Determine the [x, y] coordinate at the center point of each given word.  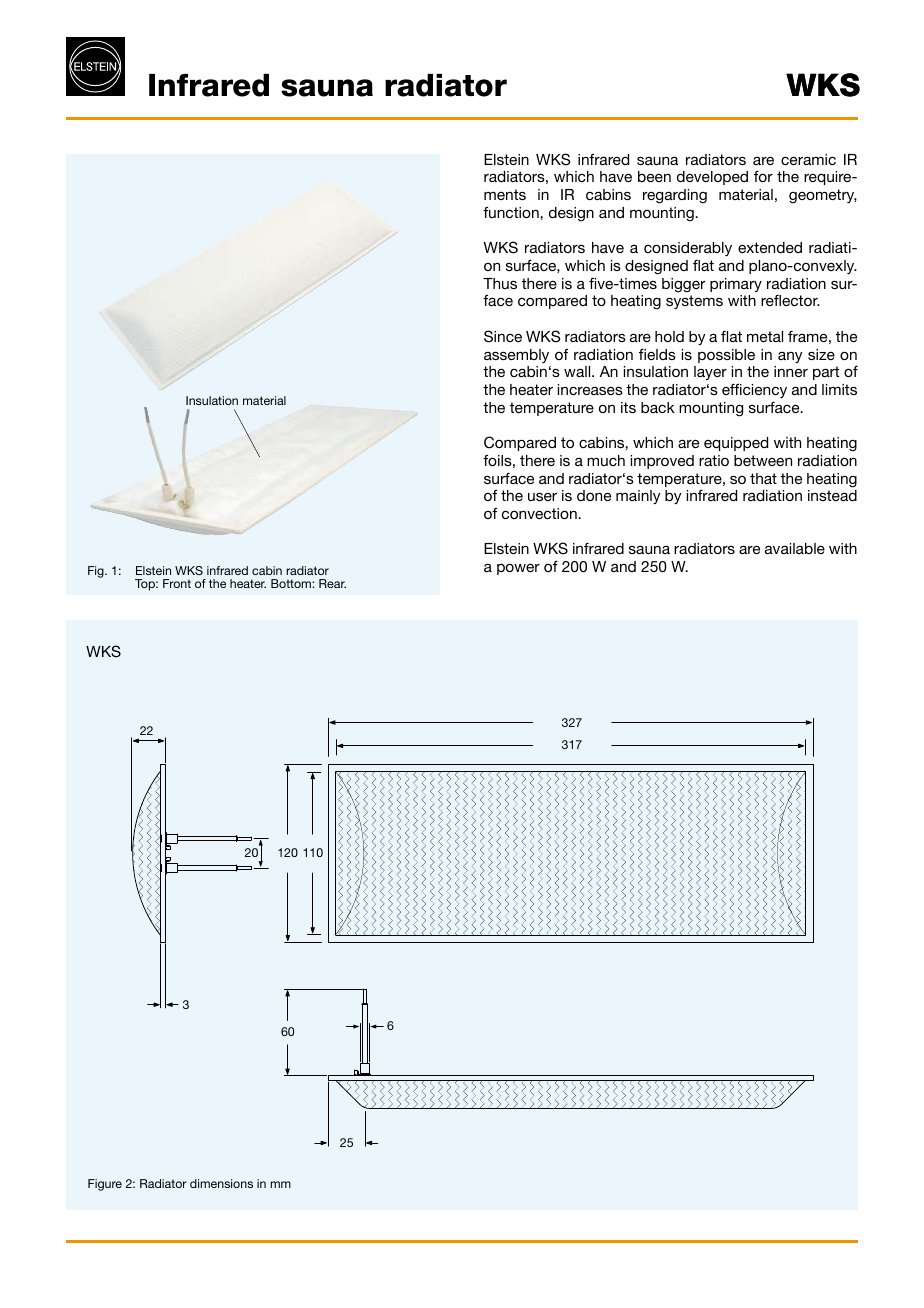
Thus [500, 283]
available [795, 548]
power [518, 569]
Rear [332, 583]
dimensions [221, 1183]
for [763, 176]
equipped [736, 444]
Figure [105, 1185]
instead [832, 495]
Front [177, 583]
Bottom [292, 583]
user [542, 497]
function [512, 212]
